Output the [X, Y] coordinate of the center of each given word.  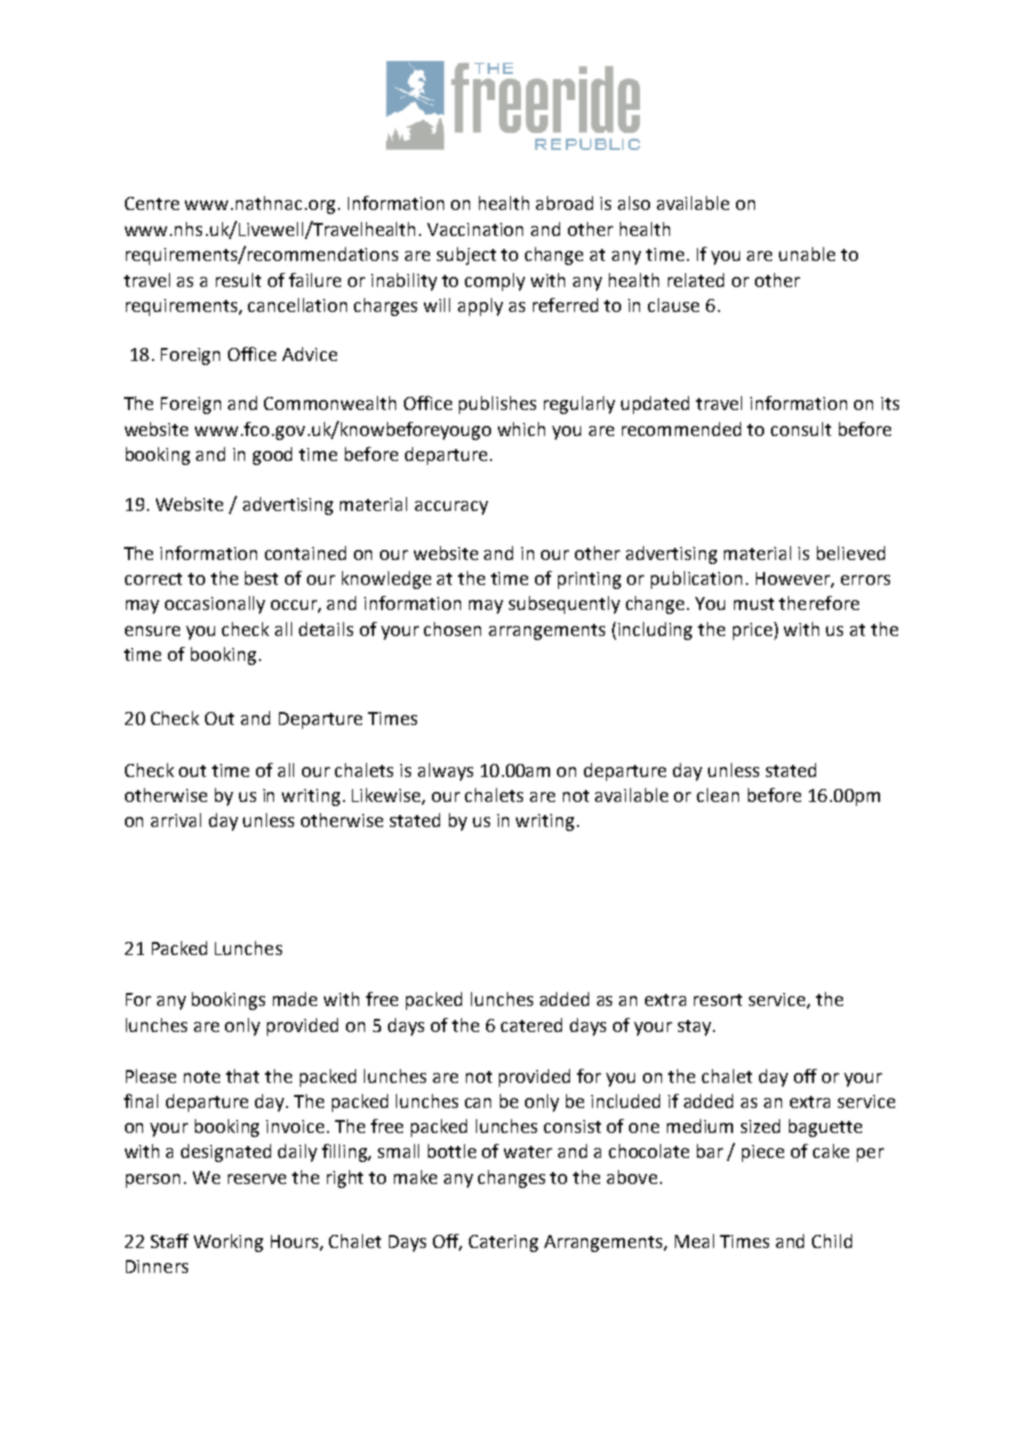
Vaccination [475, 229]
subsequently [564, 605]
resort [718, 1000]
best [261, 578]
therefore [819, 603]
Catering [503, 1243]
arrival [176, 820]
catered [531, 1025]
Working [228, 1243]
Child [832, 1241]
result [238, 280]
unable [807, 254]
